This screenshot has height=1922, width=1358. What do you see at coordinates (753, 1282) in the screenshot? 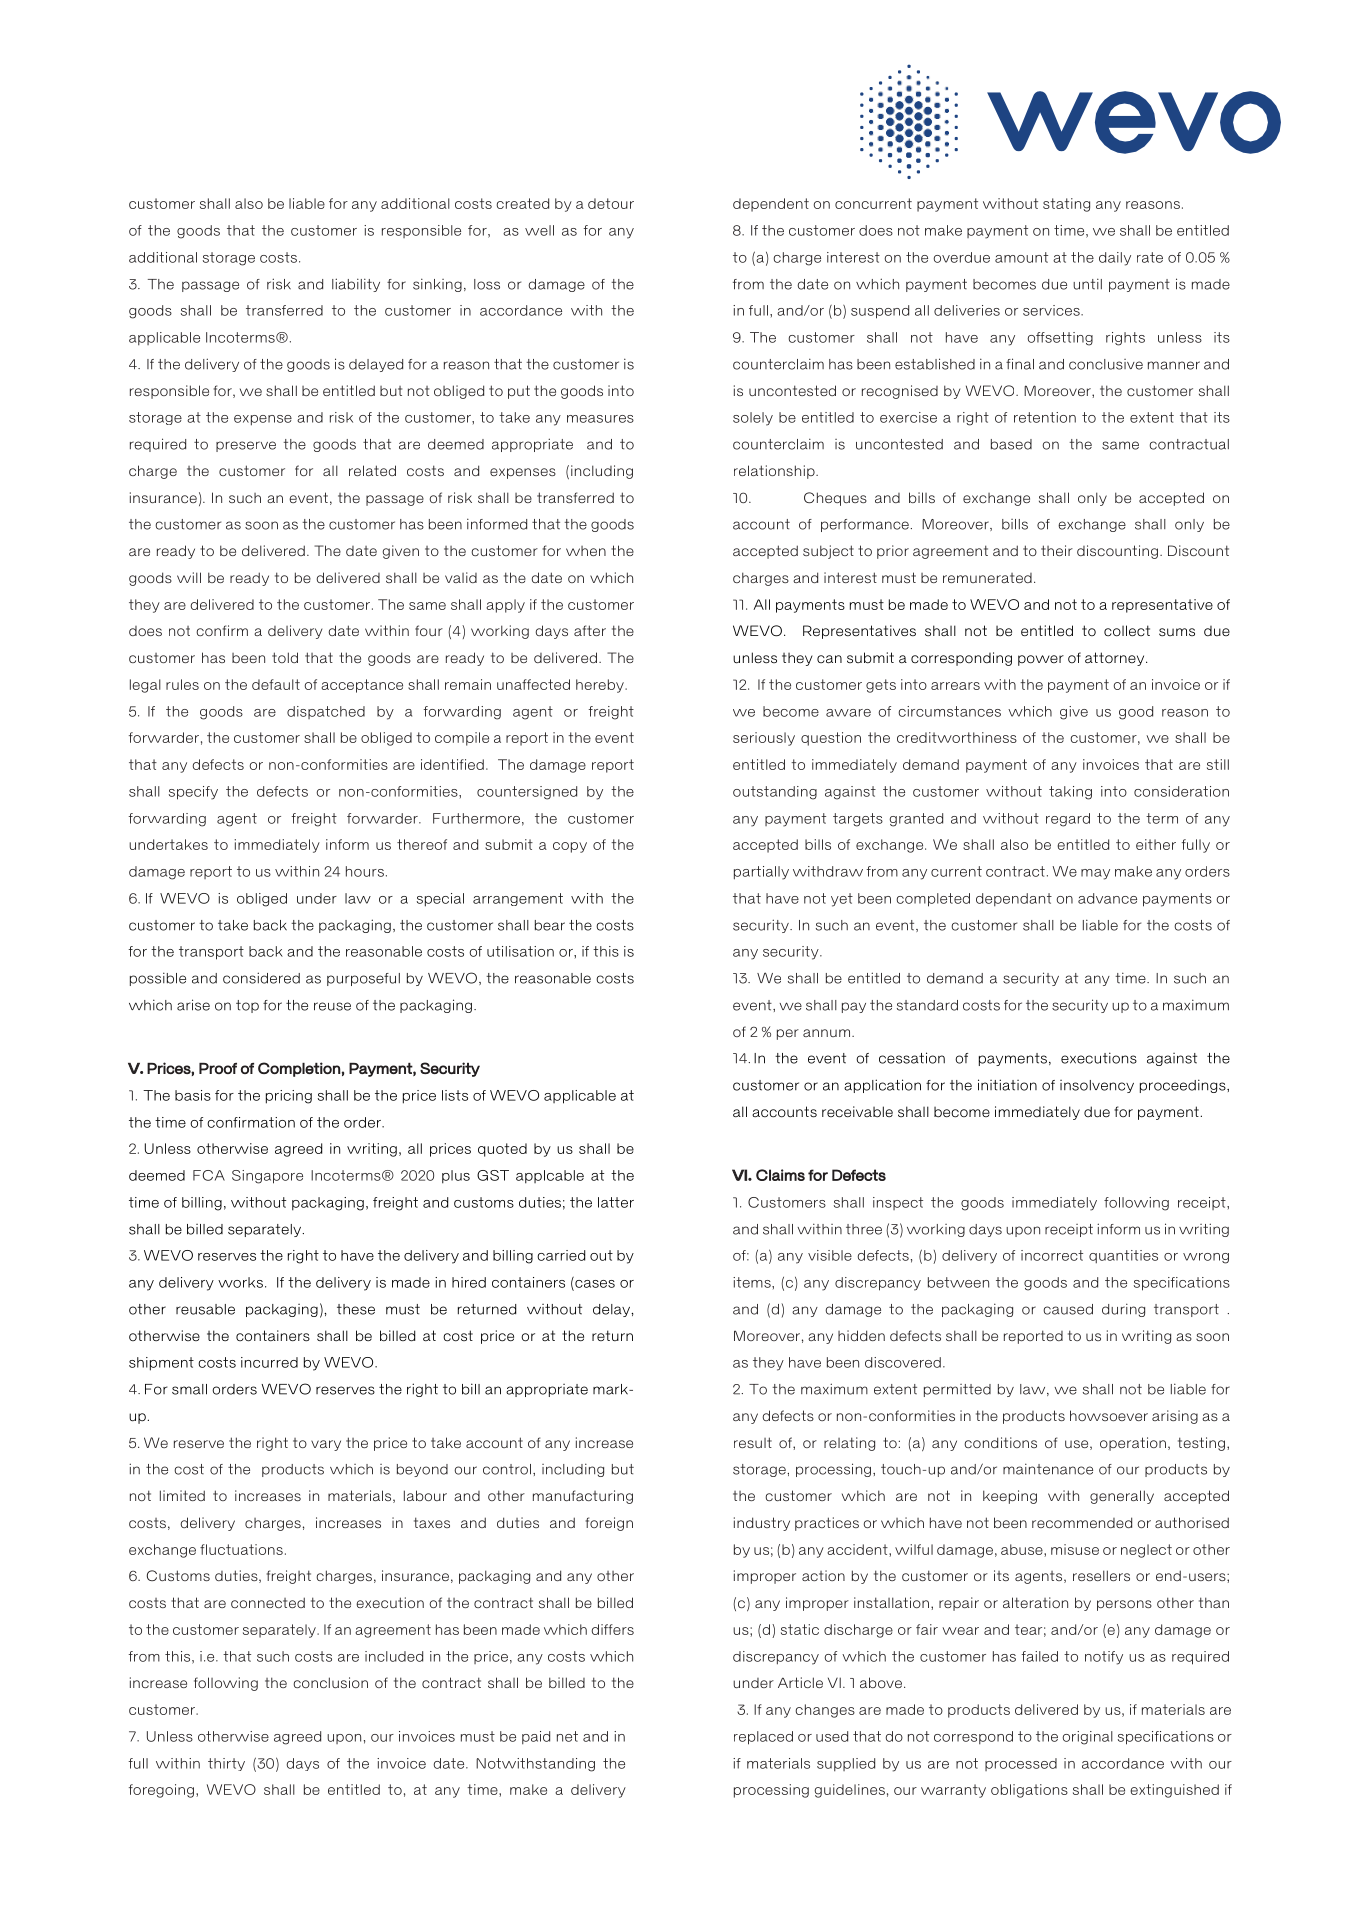
I see `items` at bounding box center [753, 1282].
